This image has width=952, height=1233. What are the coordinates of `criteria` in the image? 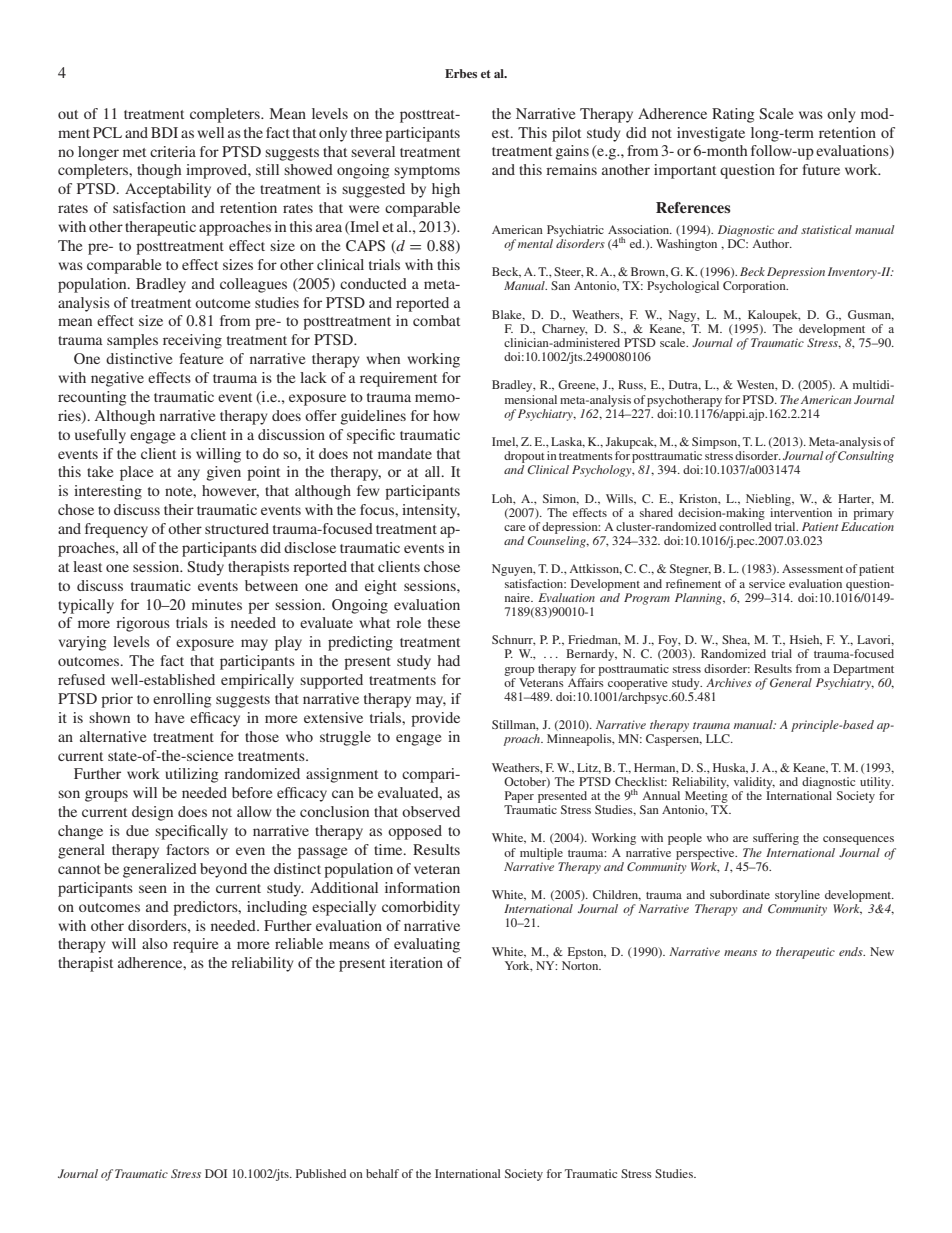 It's located at (173, 151).
